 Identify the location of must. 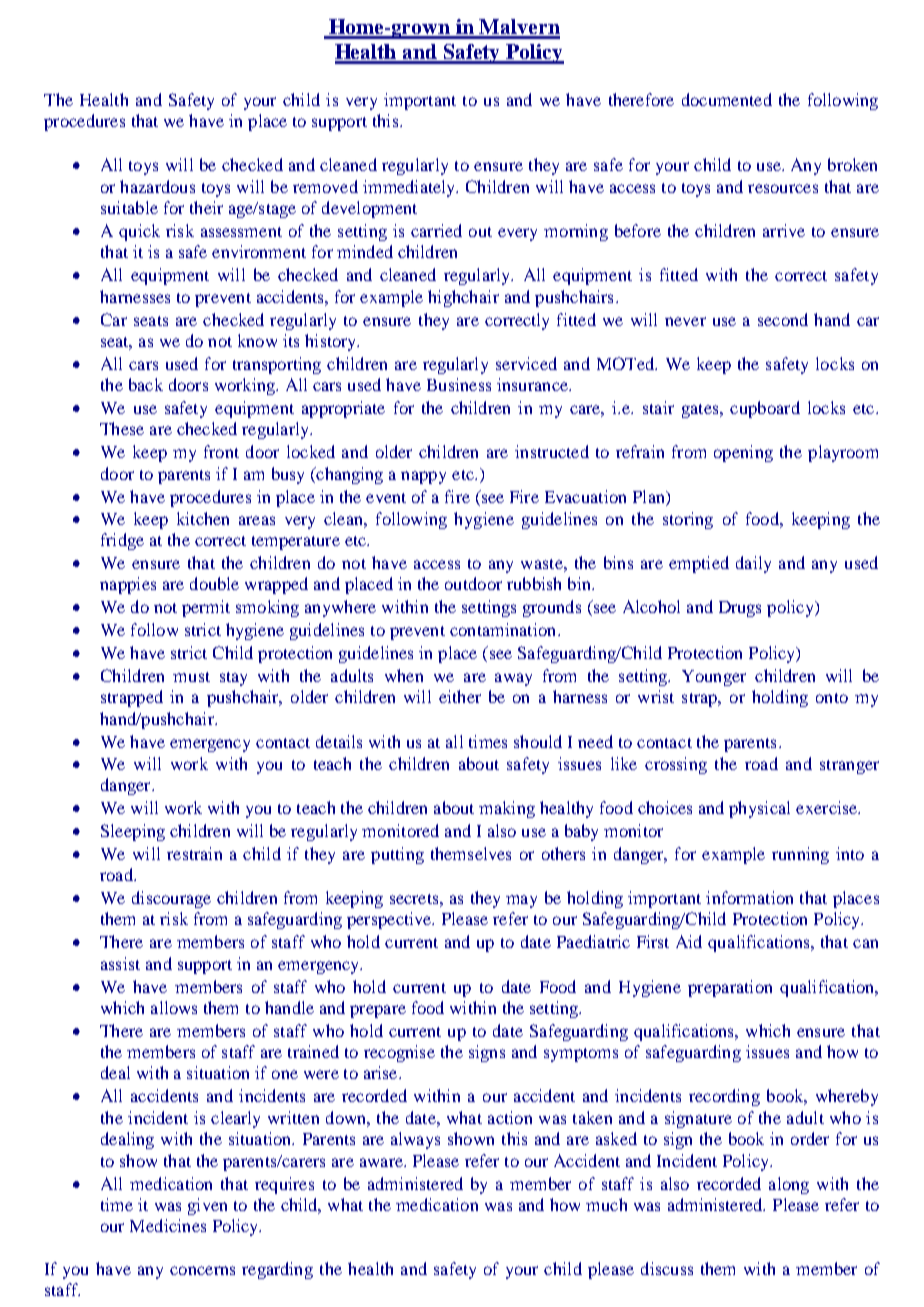
(191, 677).
